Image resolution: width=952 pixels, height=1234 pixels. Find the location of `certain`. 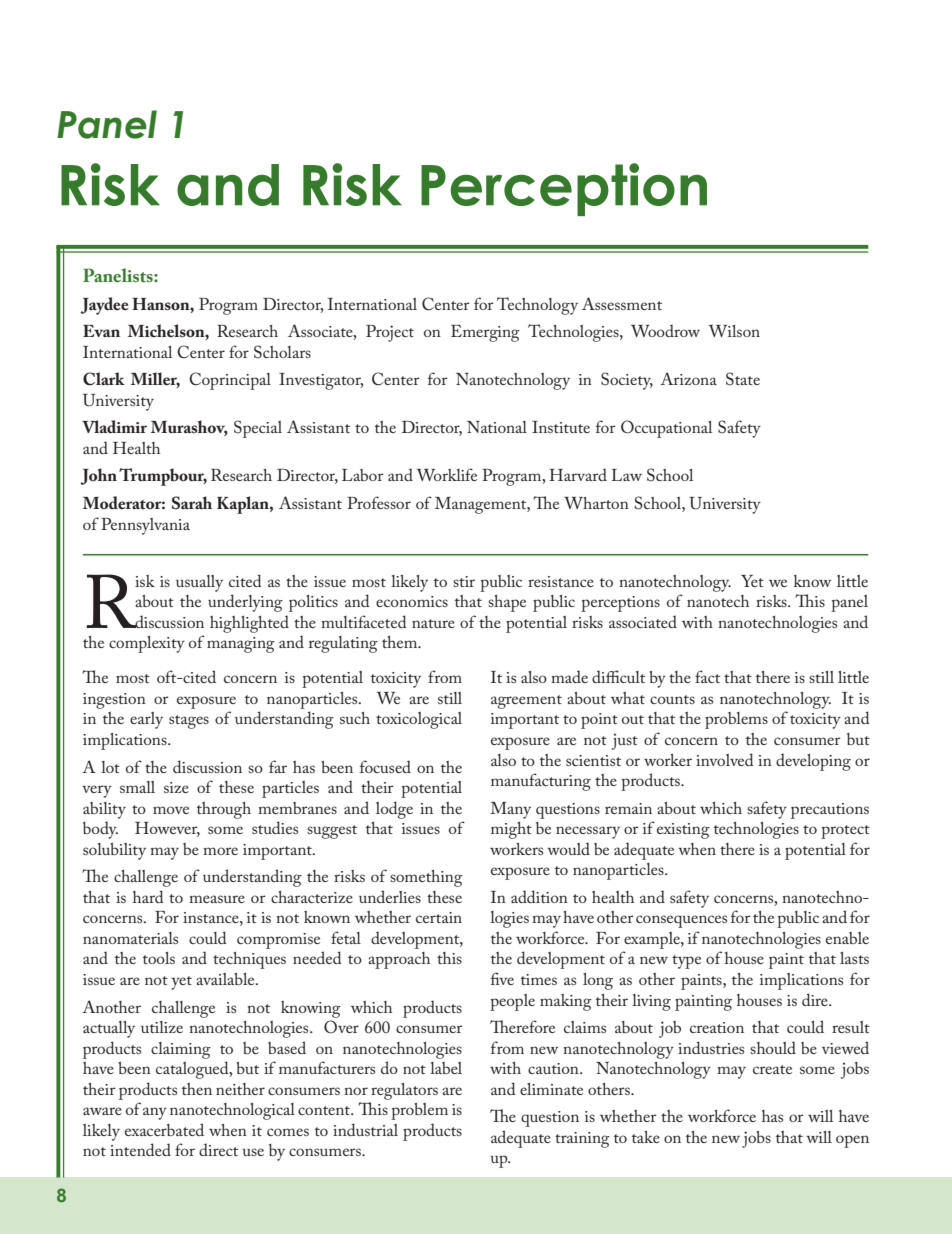

certain is located at coordinates (439, 917).
